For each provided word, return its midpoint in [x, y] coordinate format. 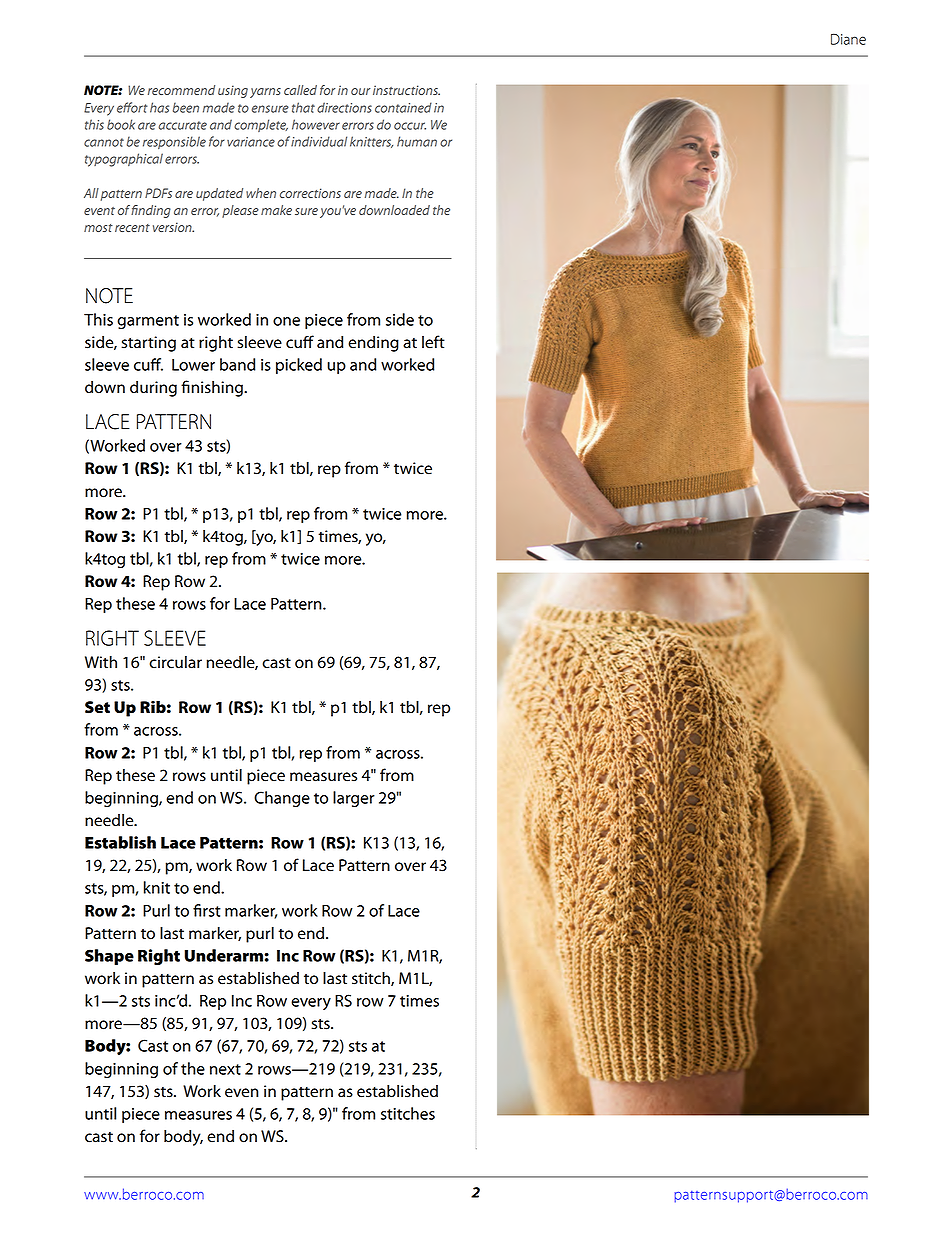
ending [373, 344]
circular [175, 662]
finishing [213, 388]
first [207, 910]
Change [282, 799]
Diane [848, 39]
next [225, 1069]
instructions [406, 90]
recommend [181, 90]
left [433, 342]
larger [354, 799]
